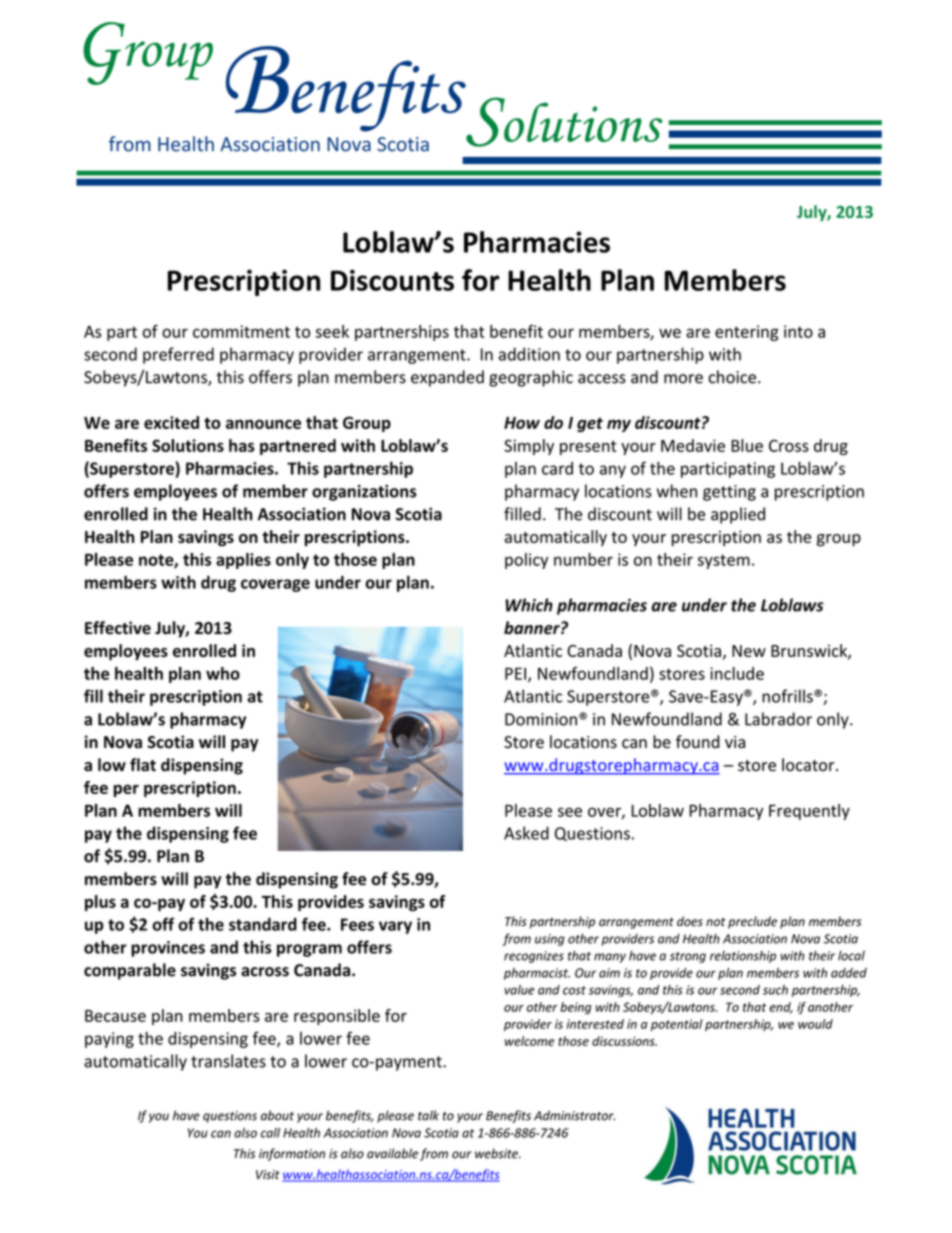  Describe the element at coordinates (497, 1153) in the screenshot. I see `website` at that location.
